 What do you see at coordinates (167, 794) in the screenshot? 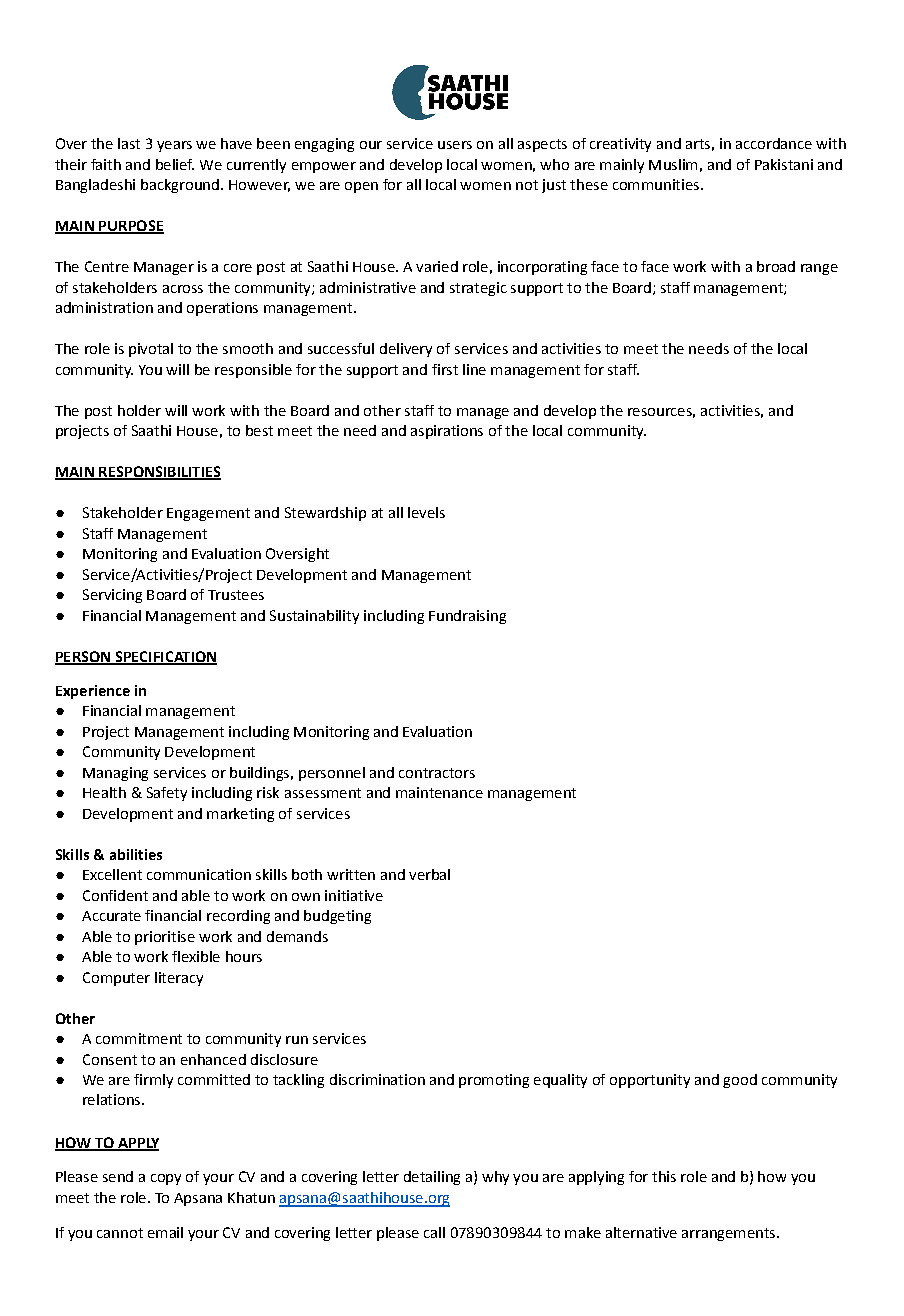
I see `Safety` at bounding box center [167, 794].
